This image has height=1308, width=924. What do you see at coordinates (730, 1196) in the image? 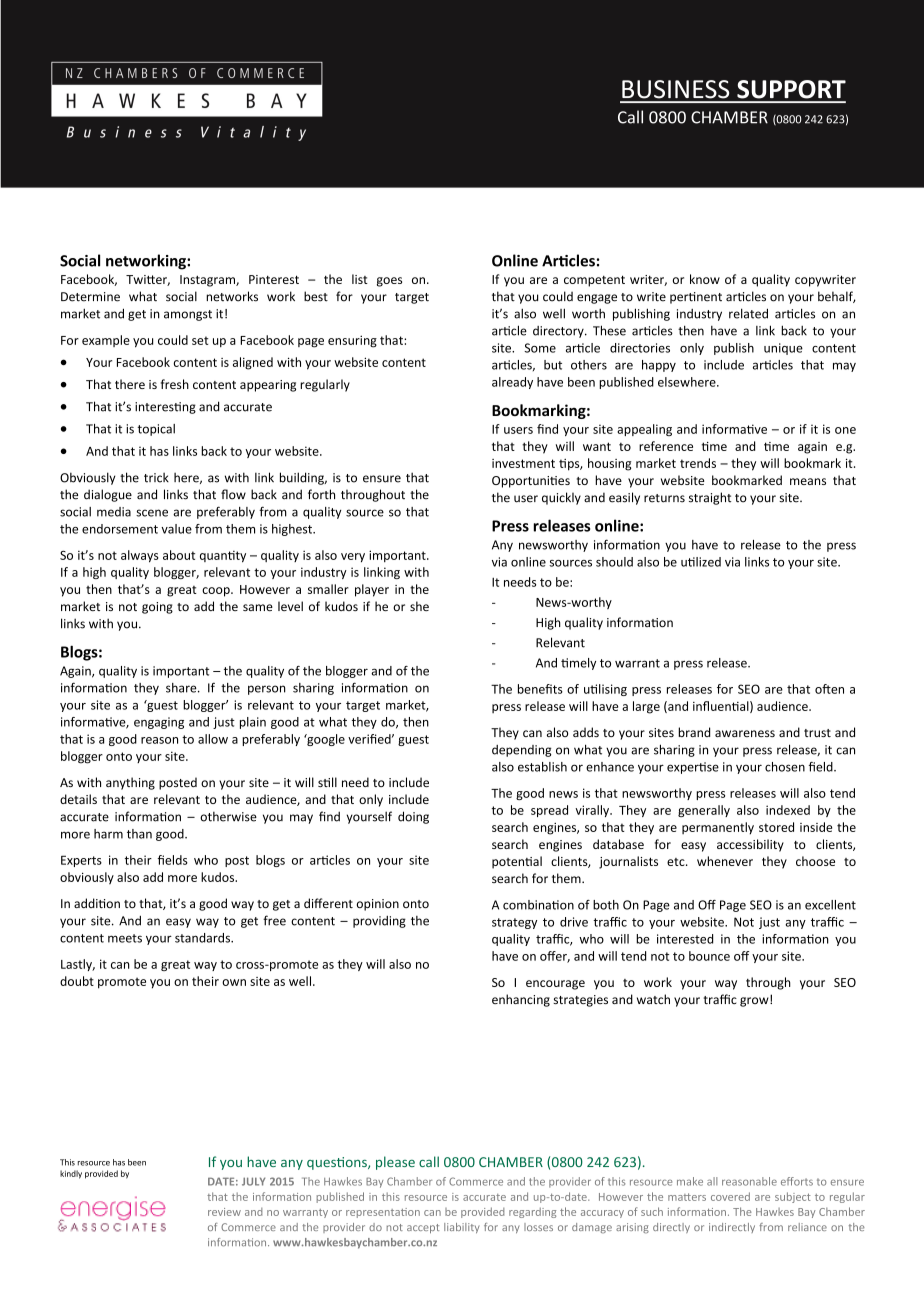
I see `covered` at bounding box center [730, 1196].
